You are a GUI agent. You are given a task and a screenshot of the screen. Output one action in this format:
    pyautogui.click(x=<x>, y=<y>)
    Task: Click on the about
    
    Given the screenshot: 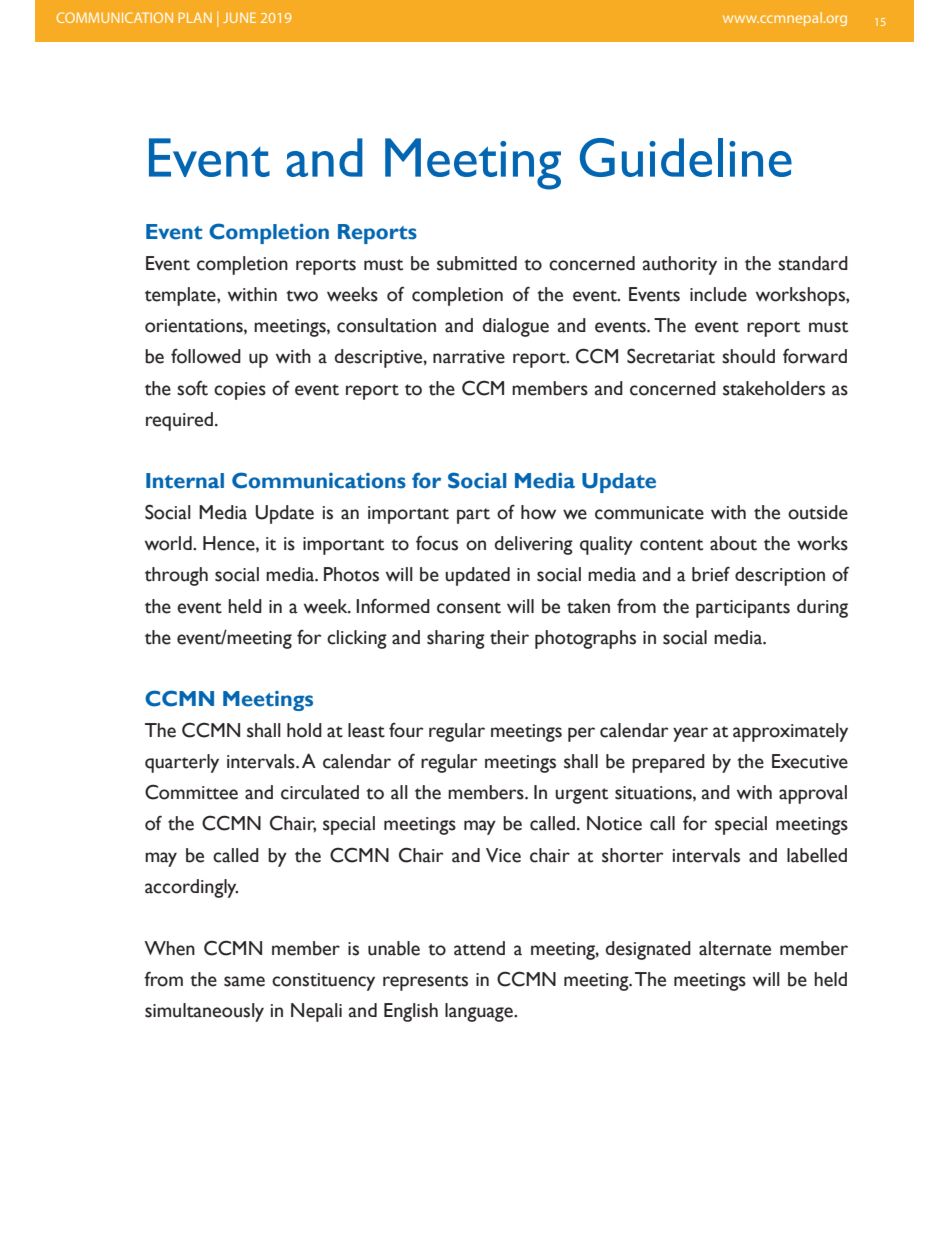 What is the action you would take?
    pyautogui.click(x=733, y=543)
